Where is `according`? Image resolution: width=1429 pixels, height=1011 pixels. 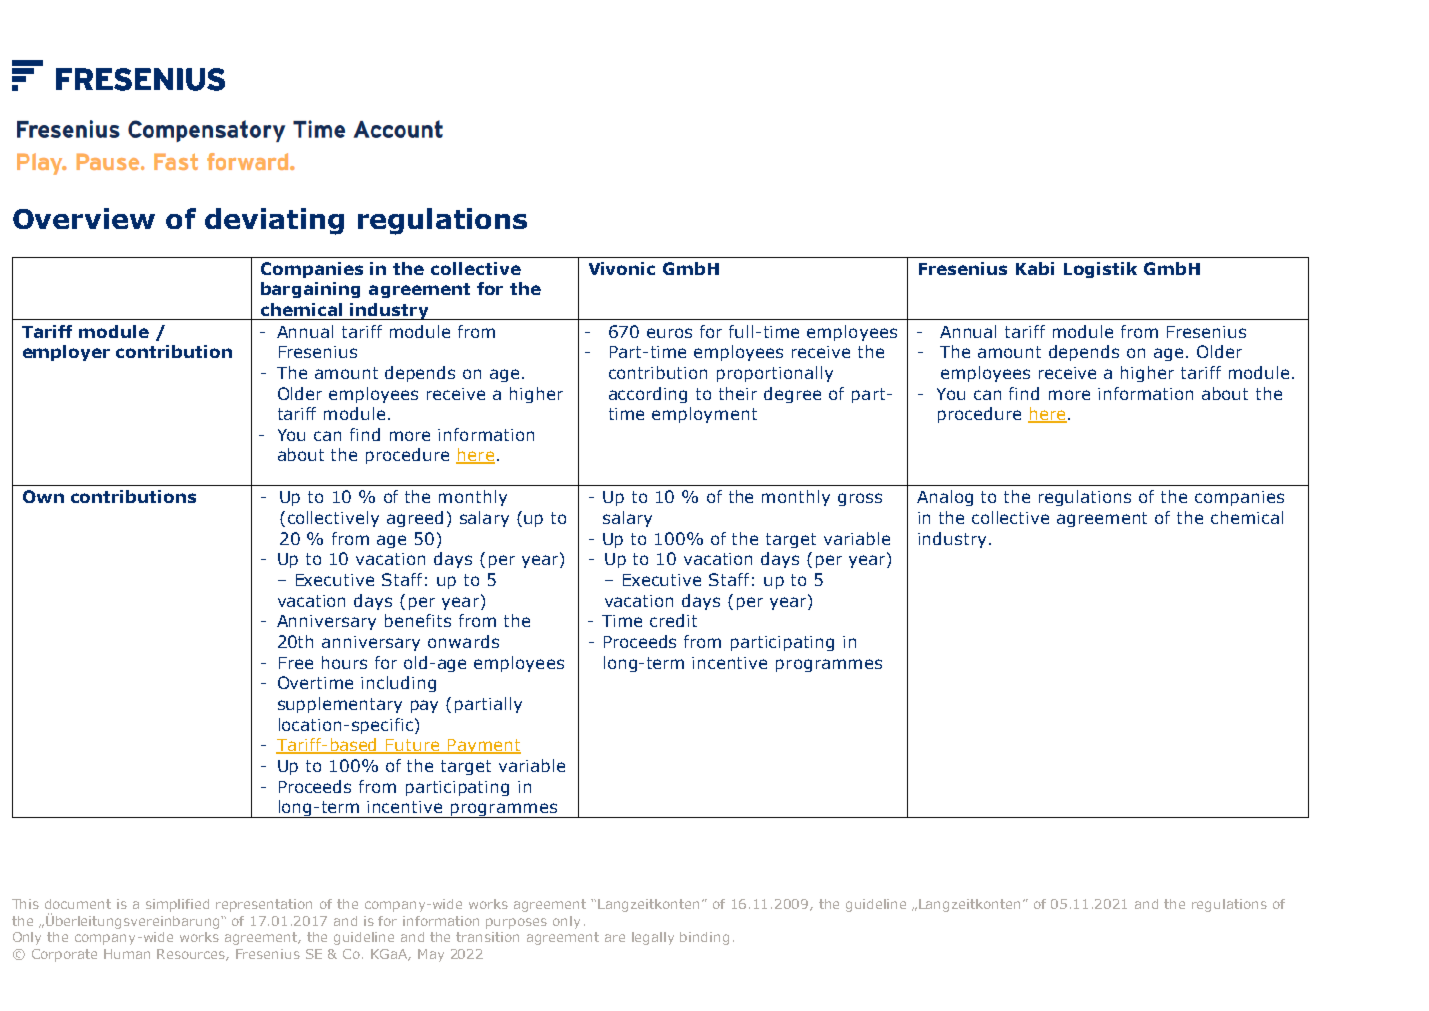 according is located at coordinates (648, 395).
